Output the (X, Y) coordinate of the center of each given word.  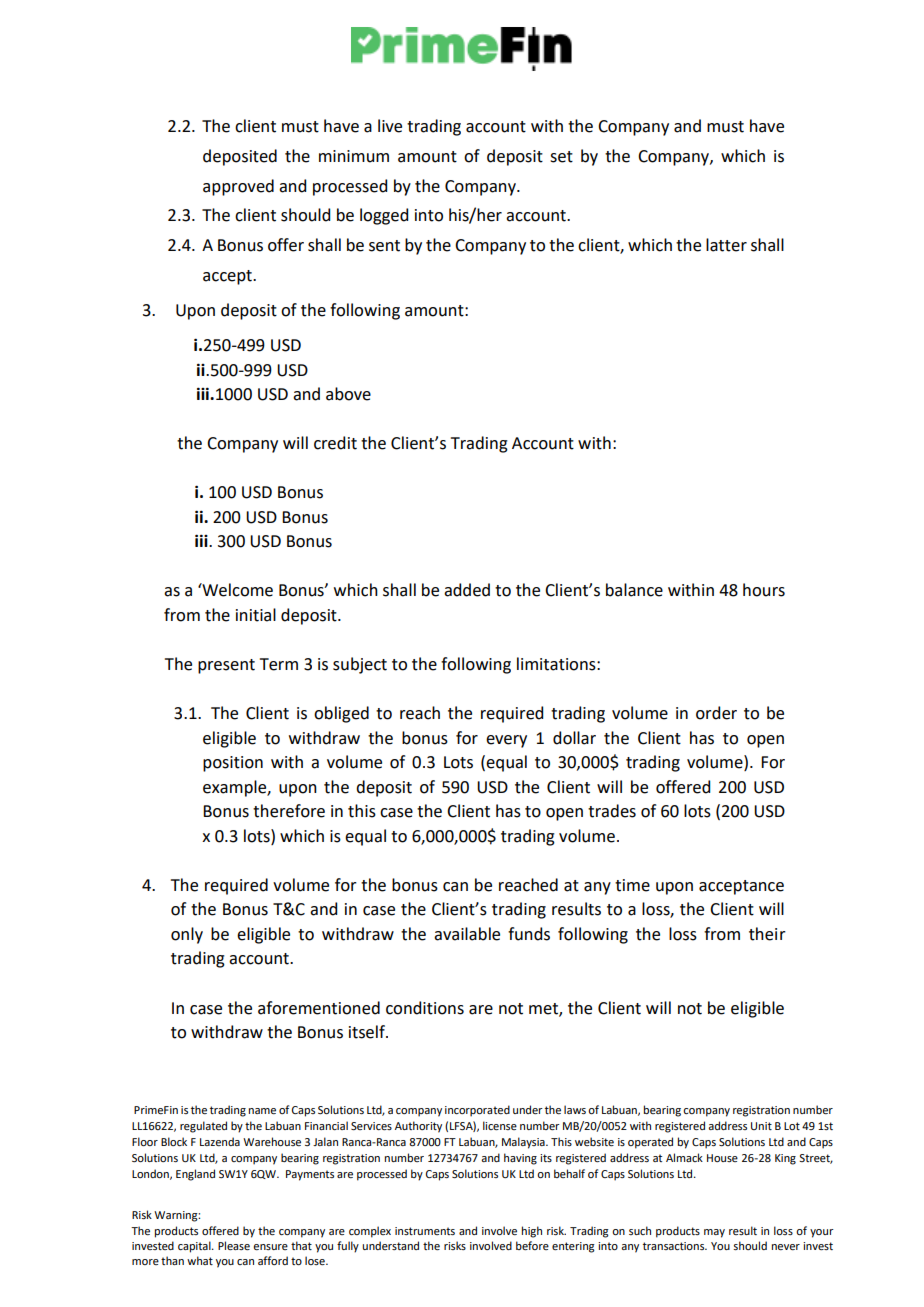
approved (238, 187)
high (532, 1232)
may (714, 1233)
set (561, 157)
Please (234, 1245)
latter (726, 245)
